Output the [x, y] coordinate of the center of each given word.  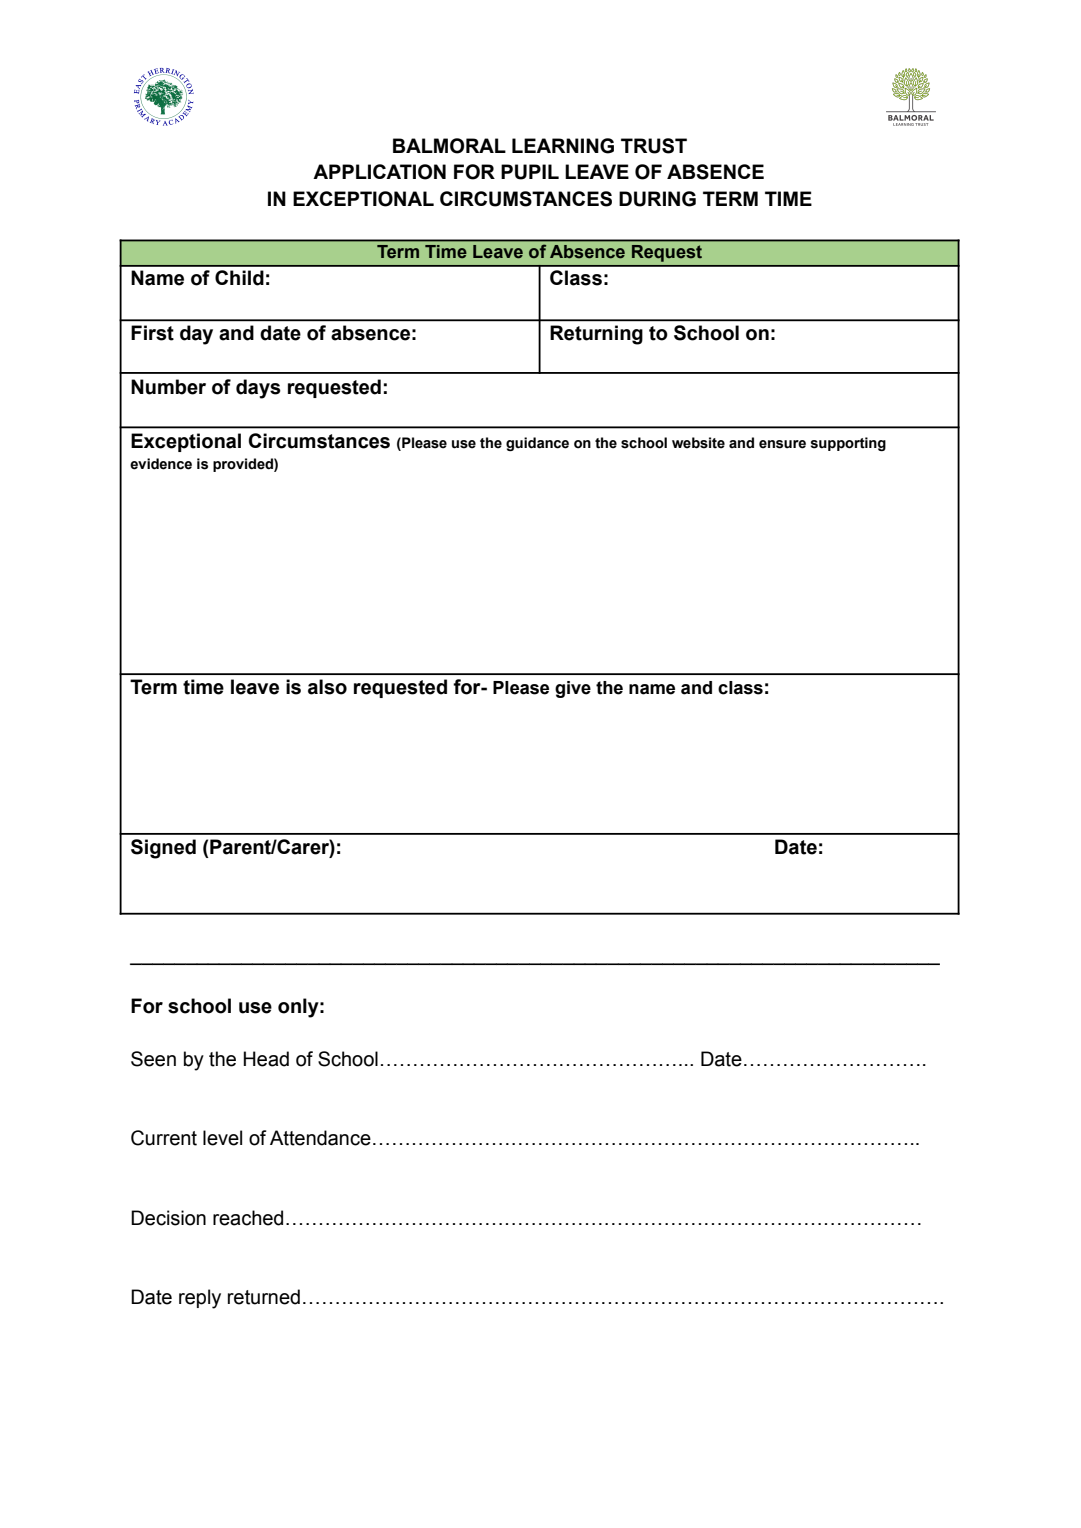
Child [239, 278]
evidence [161, 464]
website [698, 443]
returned [264, 1297]
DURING [657, 199]
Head [266, 1059]
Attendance [320, 1138]
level [222, 1138]
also [327, 687]
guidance [537, 444]
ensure [782, 444]
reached [248, 1218]
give [573, 689]
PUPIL [530, 172]
